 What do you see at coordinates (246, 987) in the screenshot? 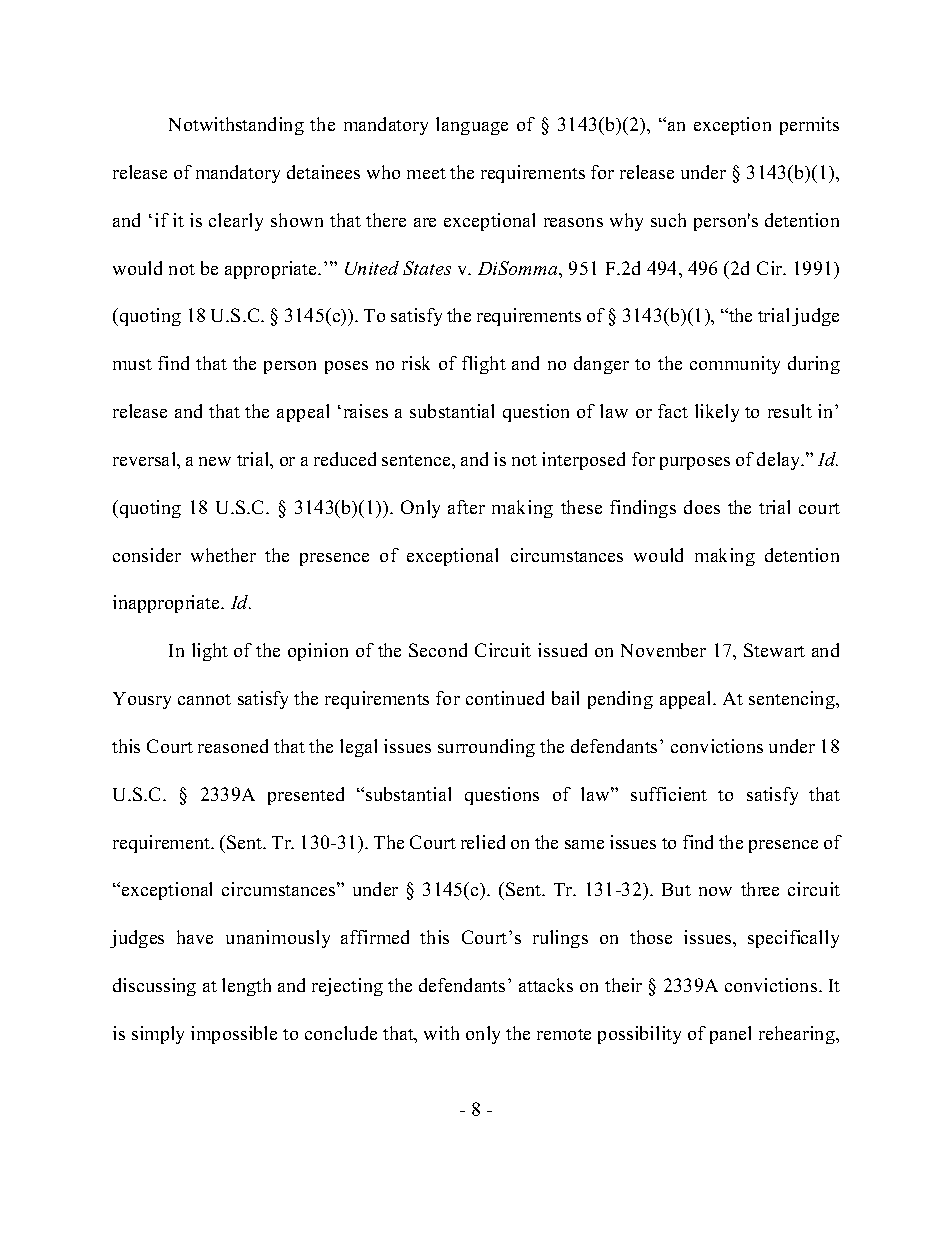
I see `length` at bounding box center [246, 987].
